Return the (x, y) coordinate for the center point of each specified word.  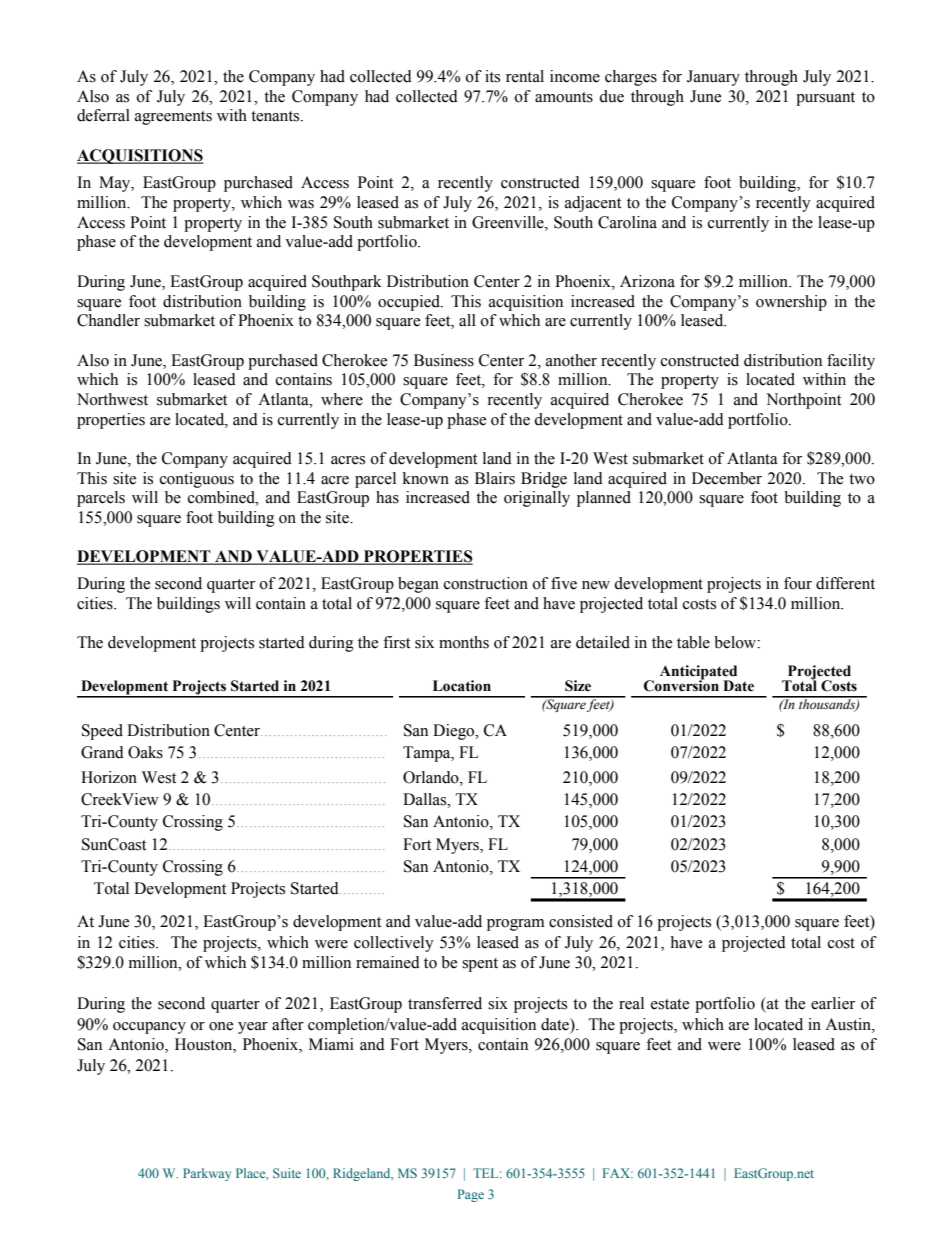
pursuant (825, 99)
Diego (455, 732)
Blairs (495, 478)
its (492, 76)
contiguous (197, 480)
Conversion (681, 685)
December (727, 478)
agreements (173, 118)
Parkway (207, 1174)
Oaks (145, 752)
